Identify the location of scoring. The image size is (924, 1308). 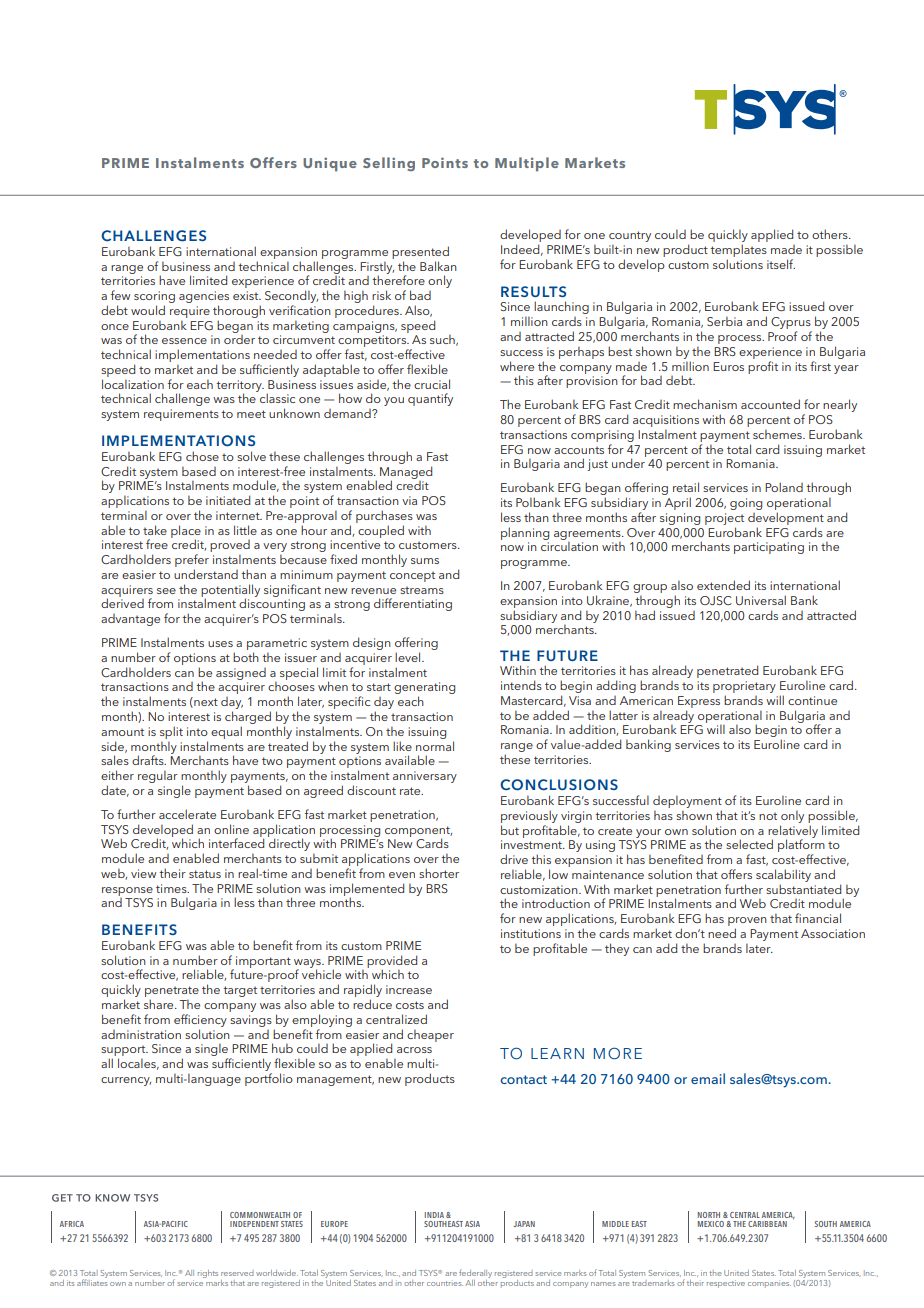
(154, 298).
